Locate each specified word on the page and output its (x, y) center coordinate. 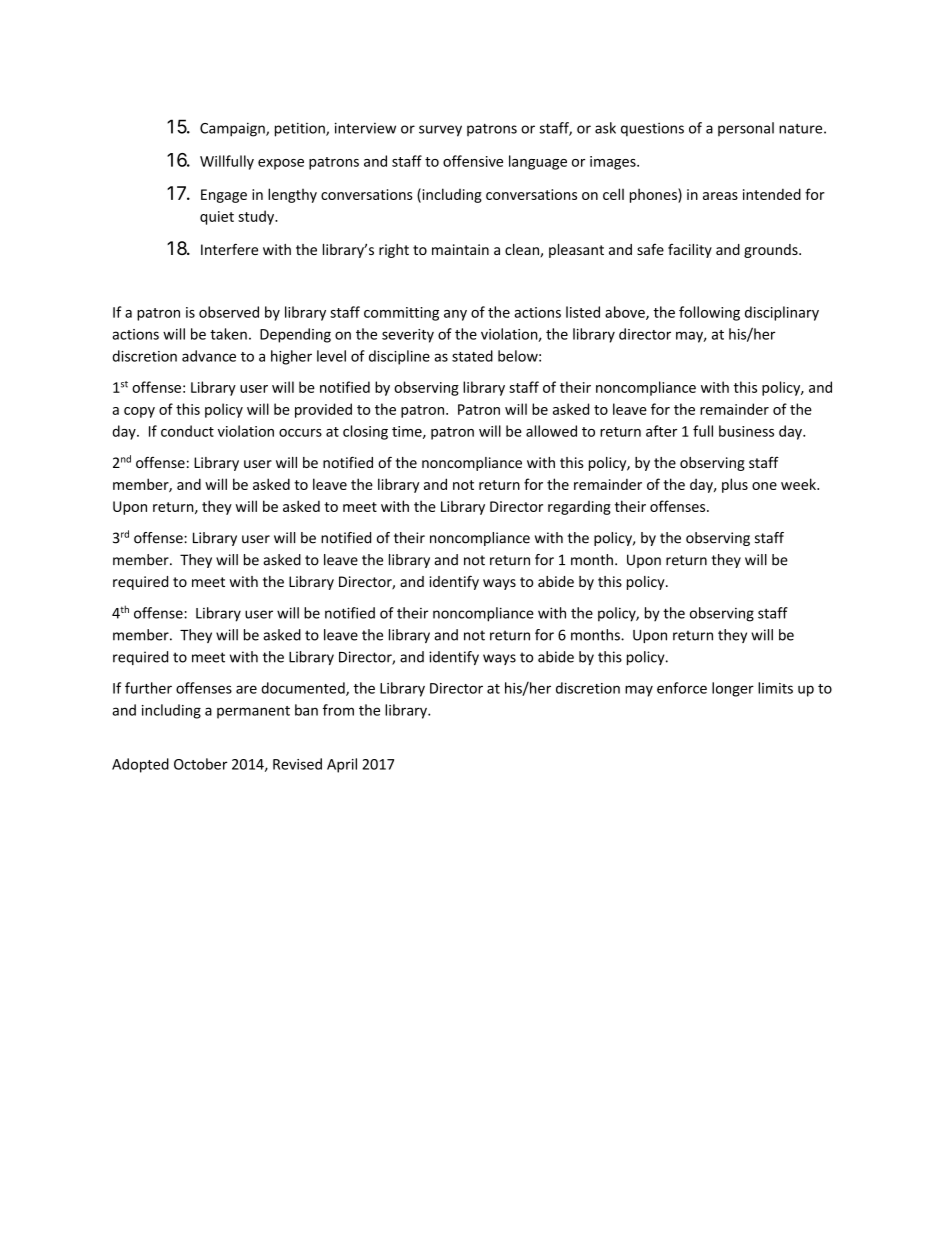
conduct (187, 431)
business (746, 431)
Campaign (233, 129)
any (455, 315)
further (148, 688)
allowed (551, 431)
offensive (473, 161)
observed (229, 312)
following (709, 313)
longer (733, 689)
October (200, 764)
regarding (579, 508)
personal (746, 129)
